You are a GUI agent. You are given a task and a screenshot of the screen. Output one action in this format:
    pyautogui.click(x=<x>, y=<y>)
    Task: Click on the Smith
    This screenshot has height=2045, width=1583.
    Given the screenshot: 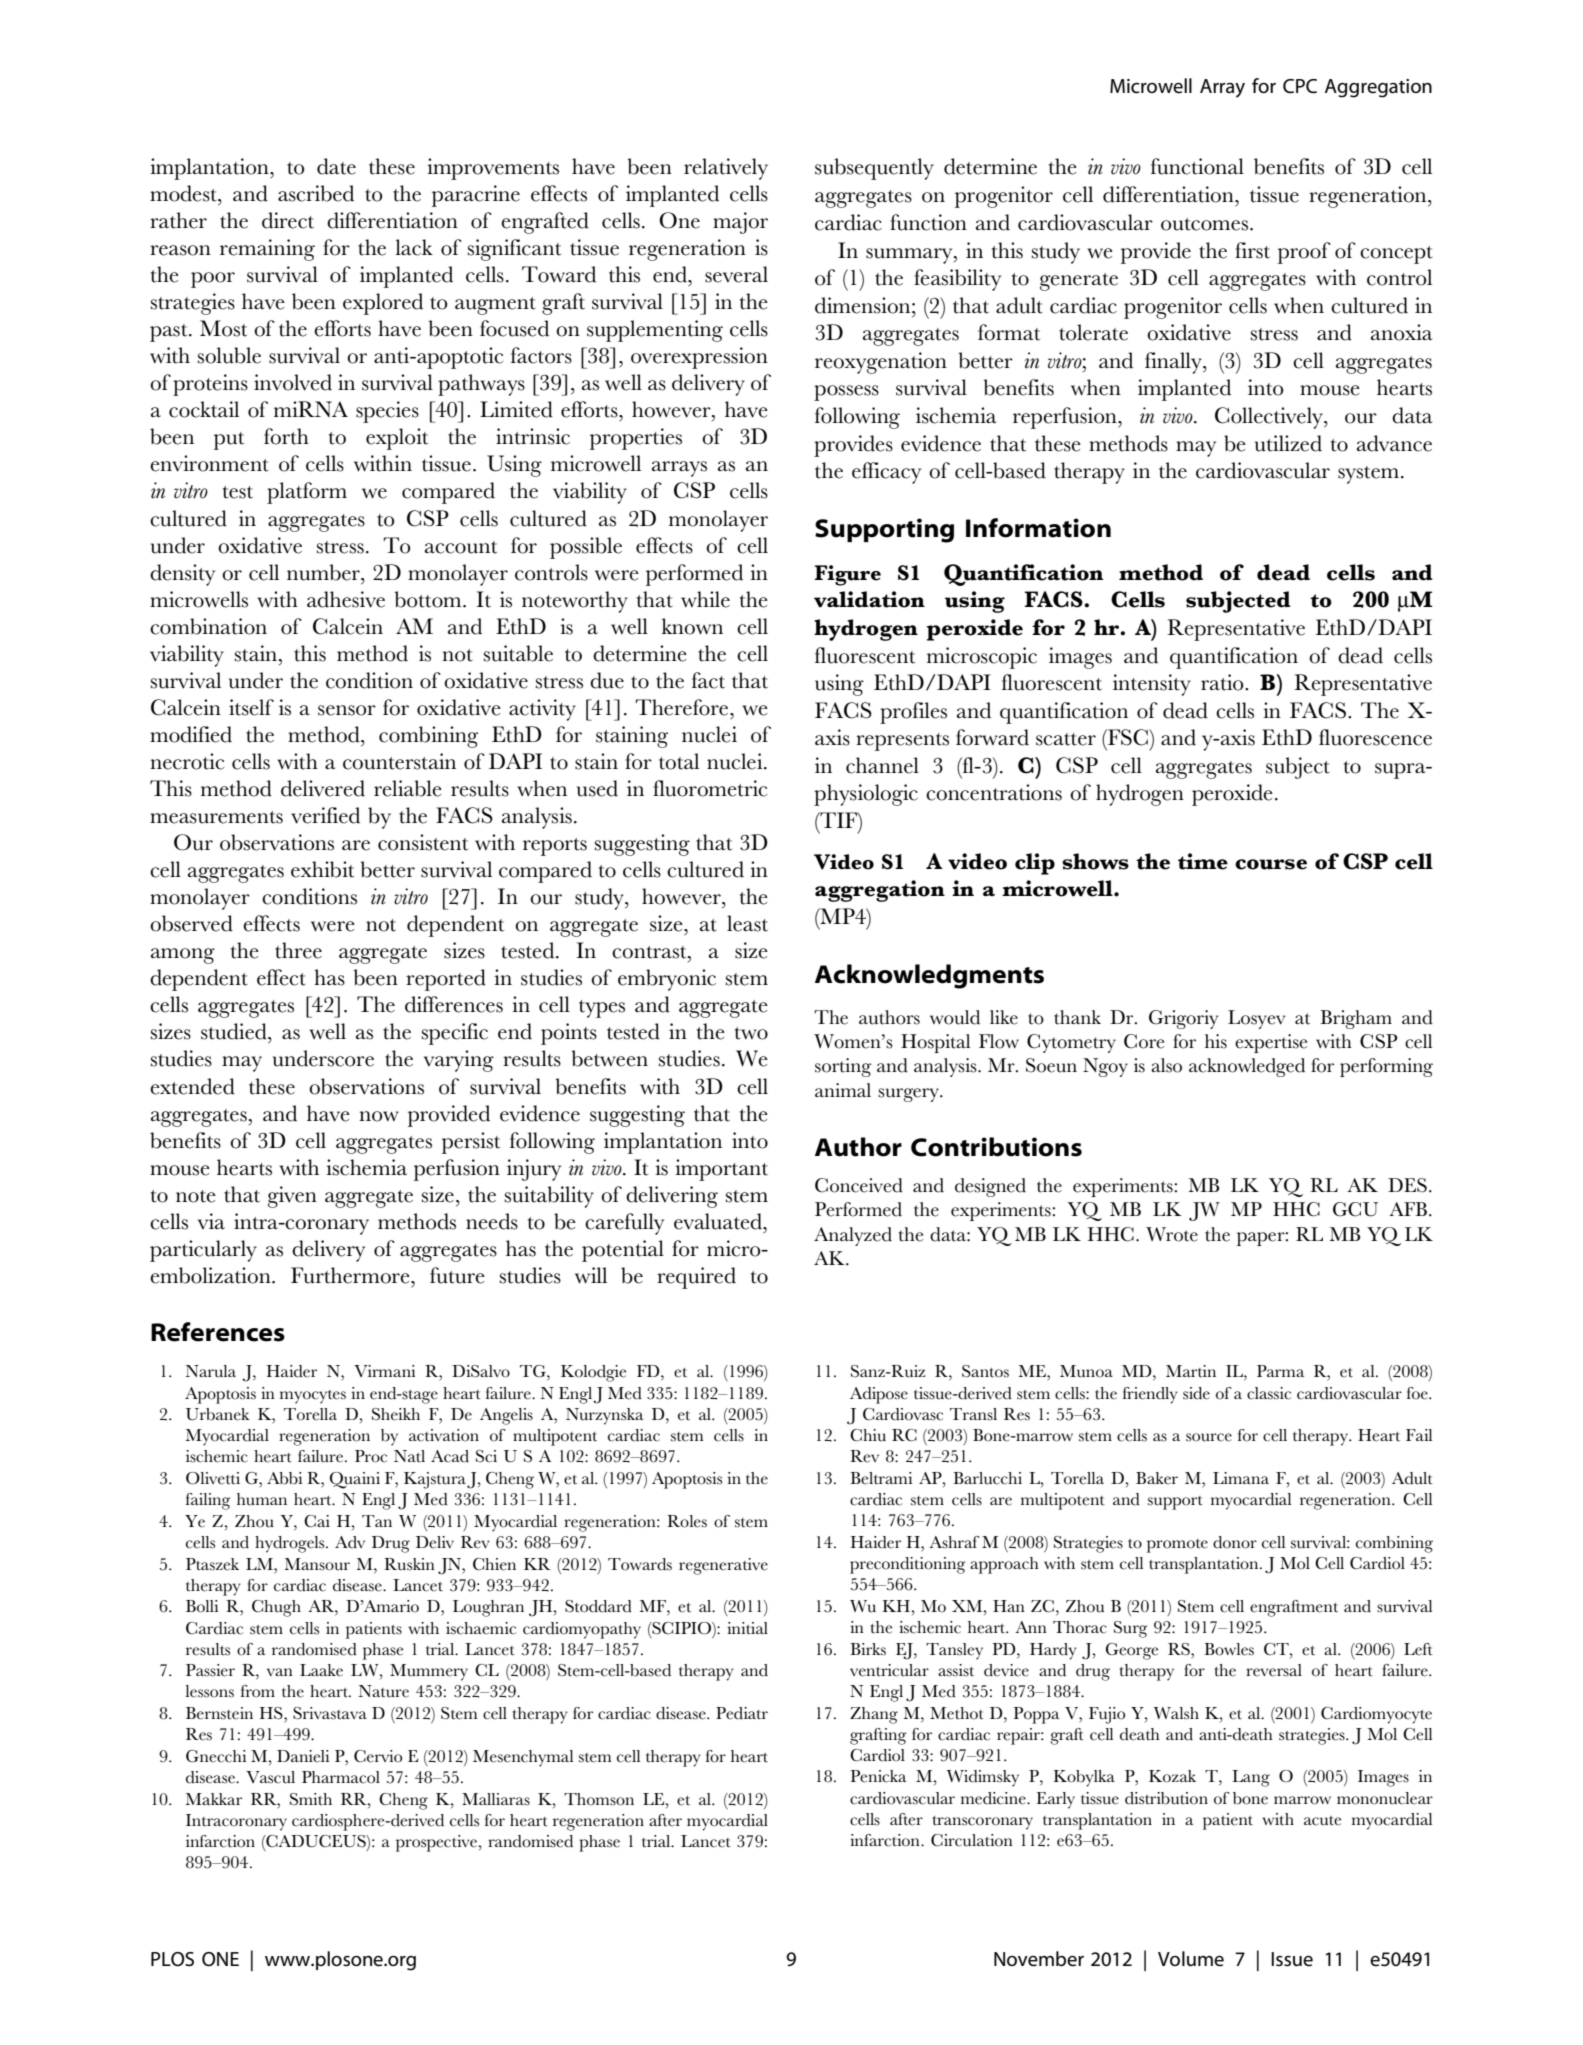 What is the action you would take?
    pyautogui.click(x=311, y=1799)
